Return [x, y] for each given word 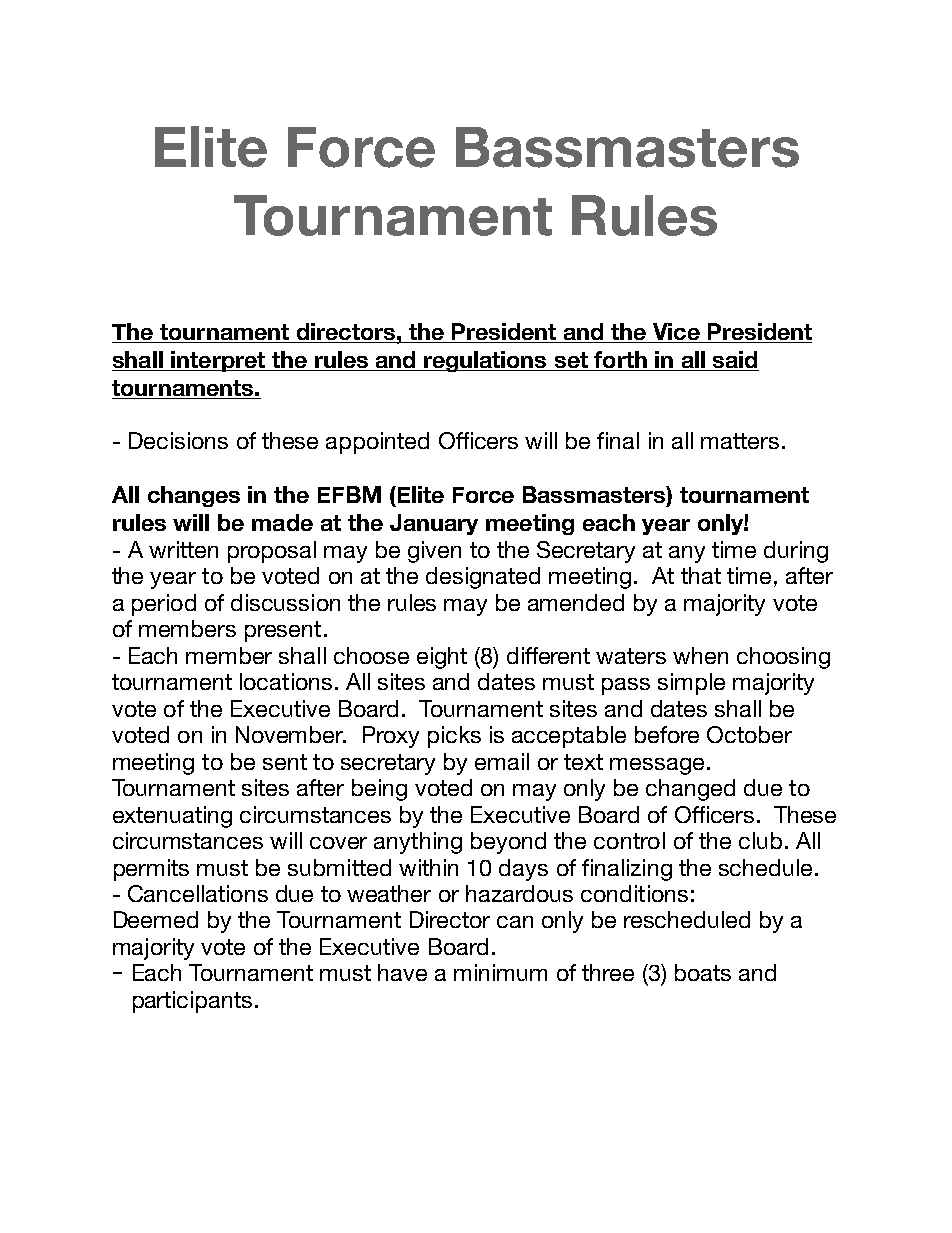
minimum [500, 972]
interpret [218, 361]
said [735, 361]
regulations [485, 361]
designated [483, 578]
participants [192, 1002]
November [291, 734]
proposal [272, 552]
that [701, 575]
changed [690, 790]
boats [703, 972]
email [502, 761]
